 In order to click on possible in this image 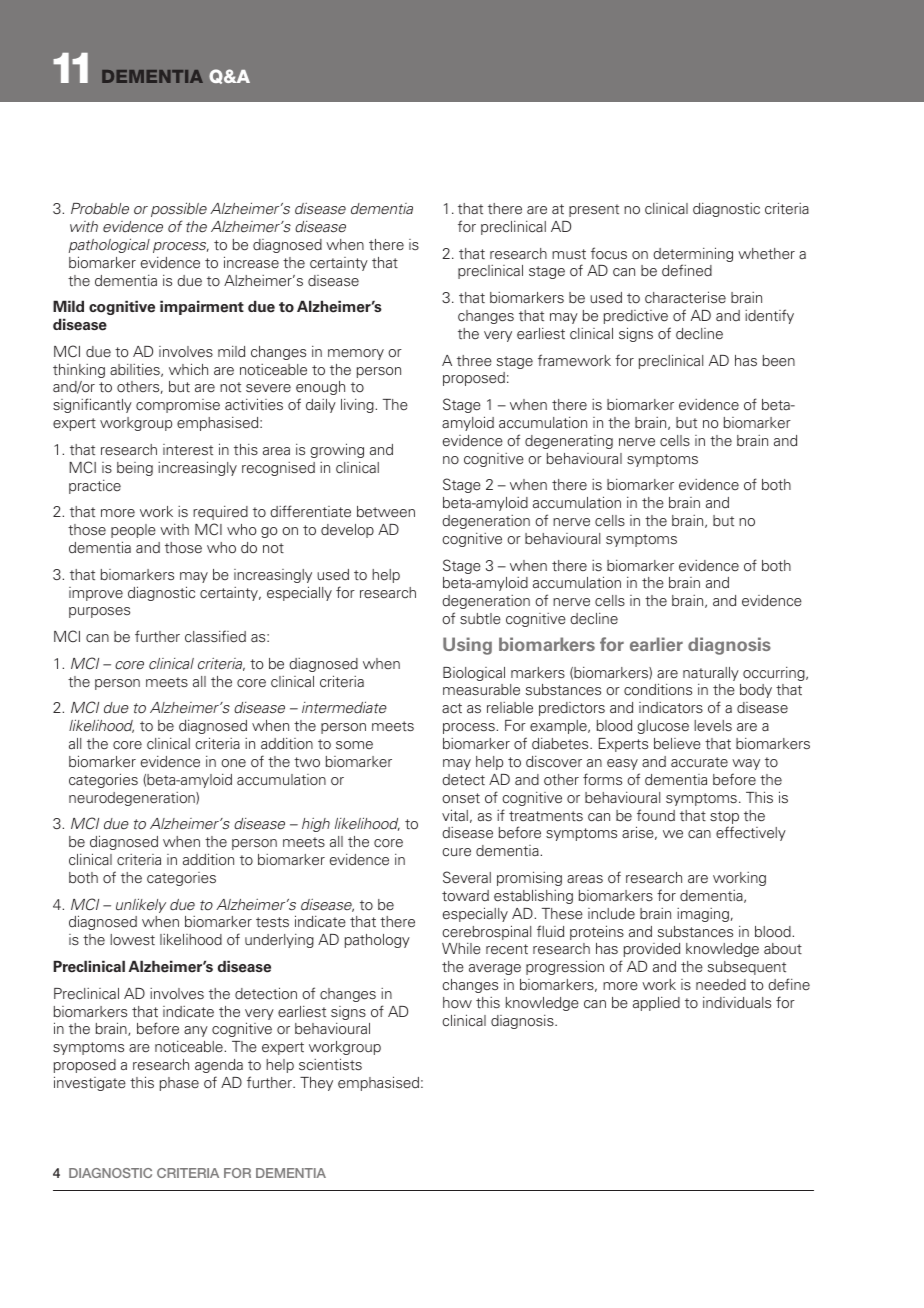, I will do `click(179, 209)`.
